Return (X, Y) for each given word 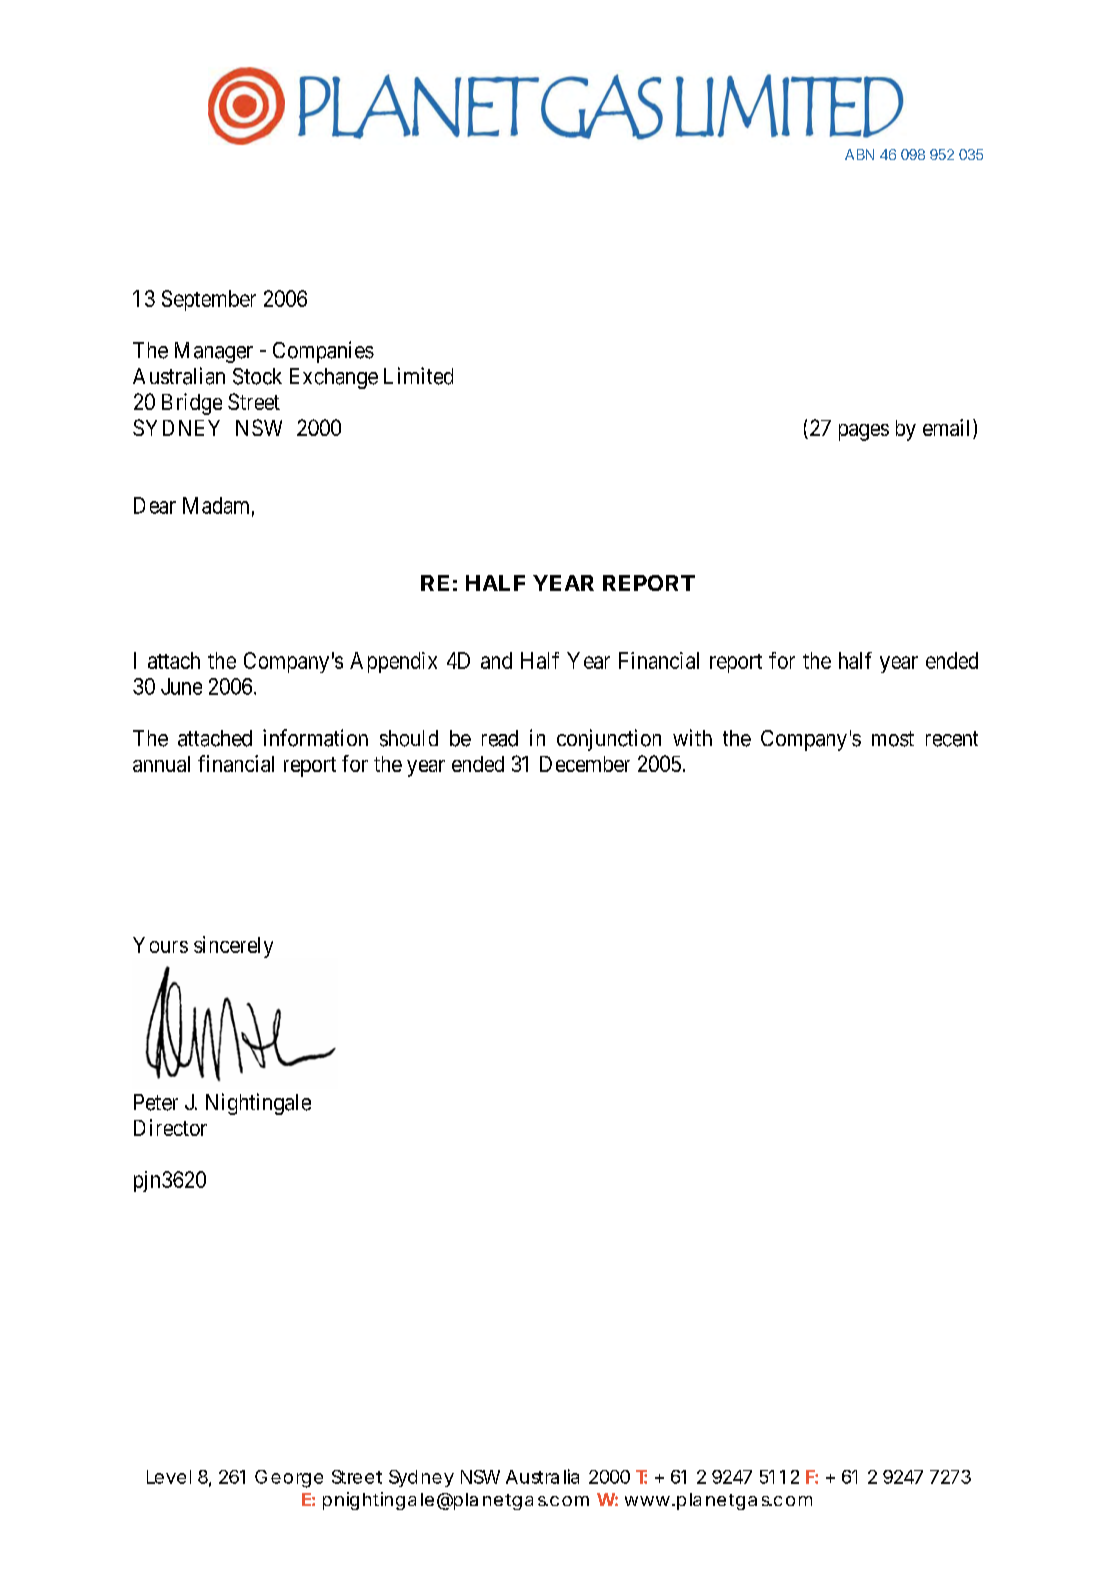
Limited (418, 376)
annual (161, 764)
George (289, 1479)
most (893, 739)
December (585, 764)
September (209, 300)
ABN (859, 154)
